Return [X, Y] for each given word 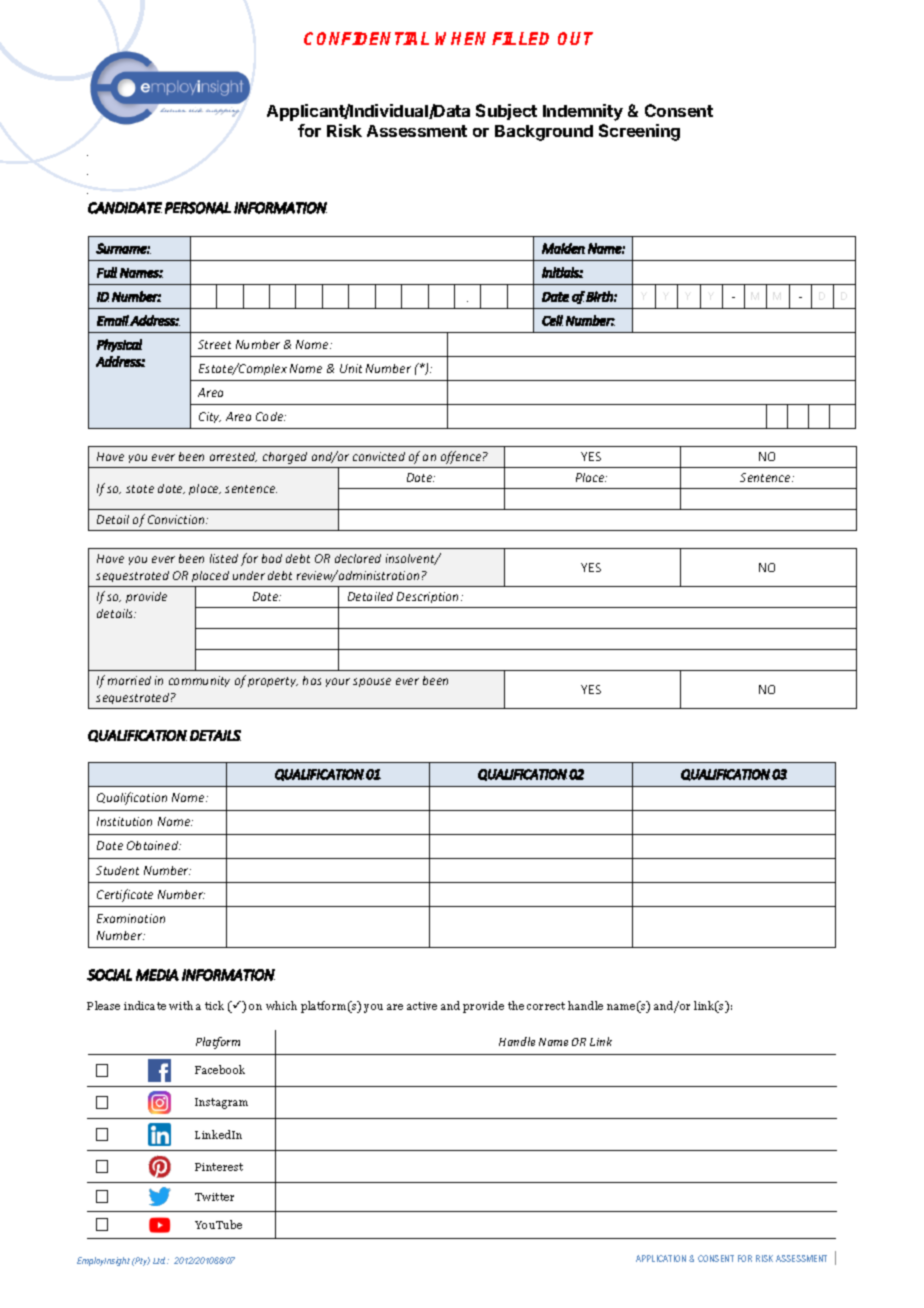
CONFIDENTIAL [366, 38]
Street [214, 344]
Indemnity [583, 112]
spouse [372, 682]
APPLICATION [661, 1258]
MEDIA [157, 975]
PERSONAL [198, 208]
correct [546, 1006]
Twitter [214, 1197]
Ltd [160, 1260]
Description [429, 597]
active [422, 1006]
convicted [379, 456]
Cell [552, 320]
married [129, 680]
